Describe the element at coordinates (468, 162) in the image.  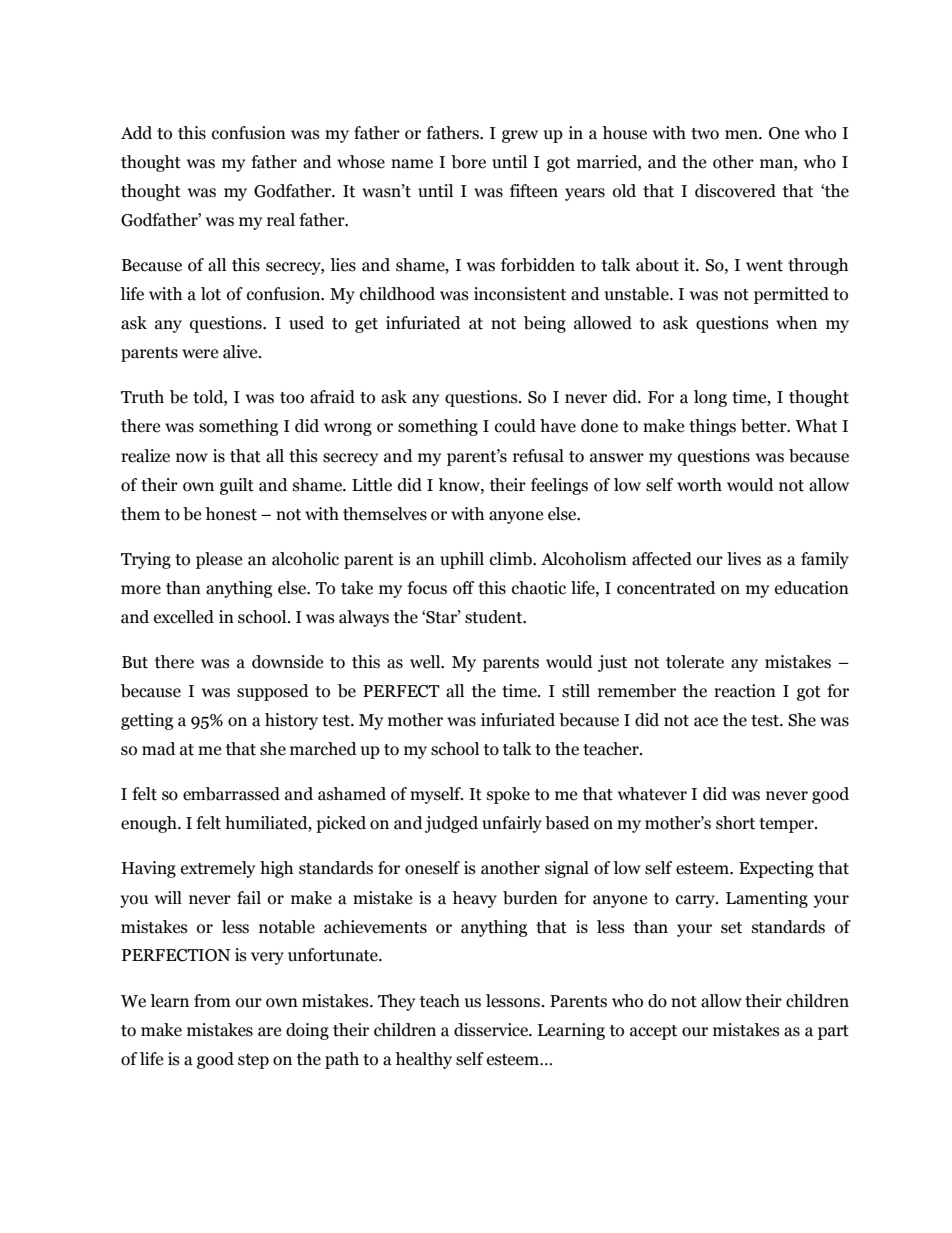
I see `bore` at that location.
